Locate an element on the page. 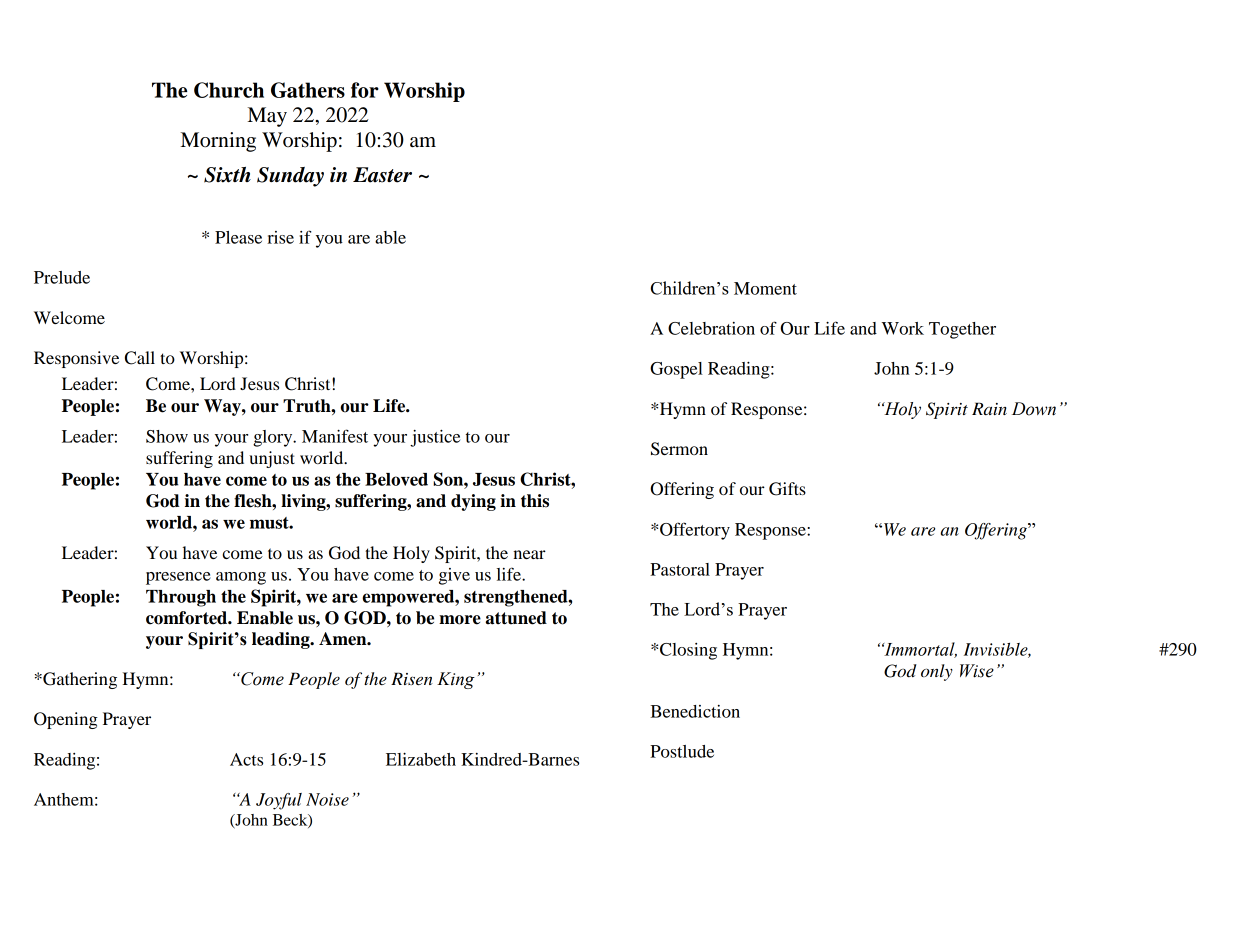 This image has height=952, width=1233. Church is located at coordinates (229, 90).
